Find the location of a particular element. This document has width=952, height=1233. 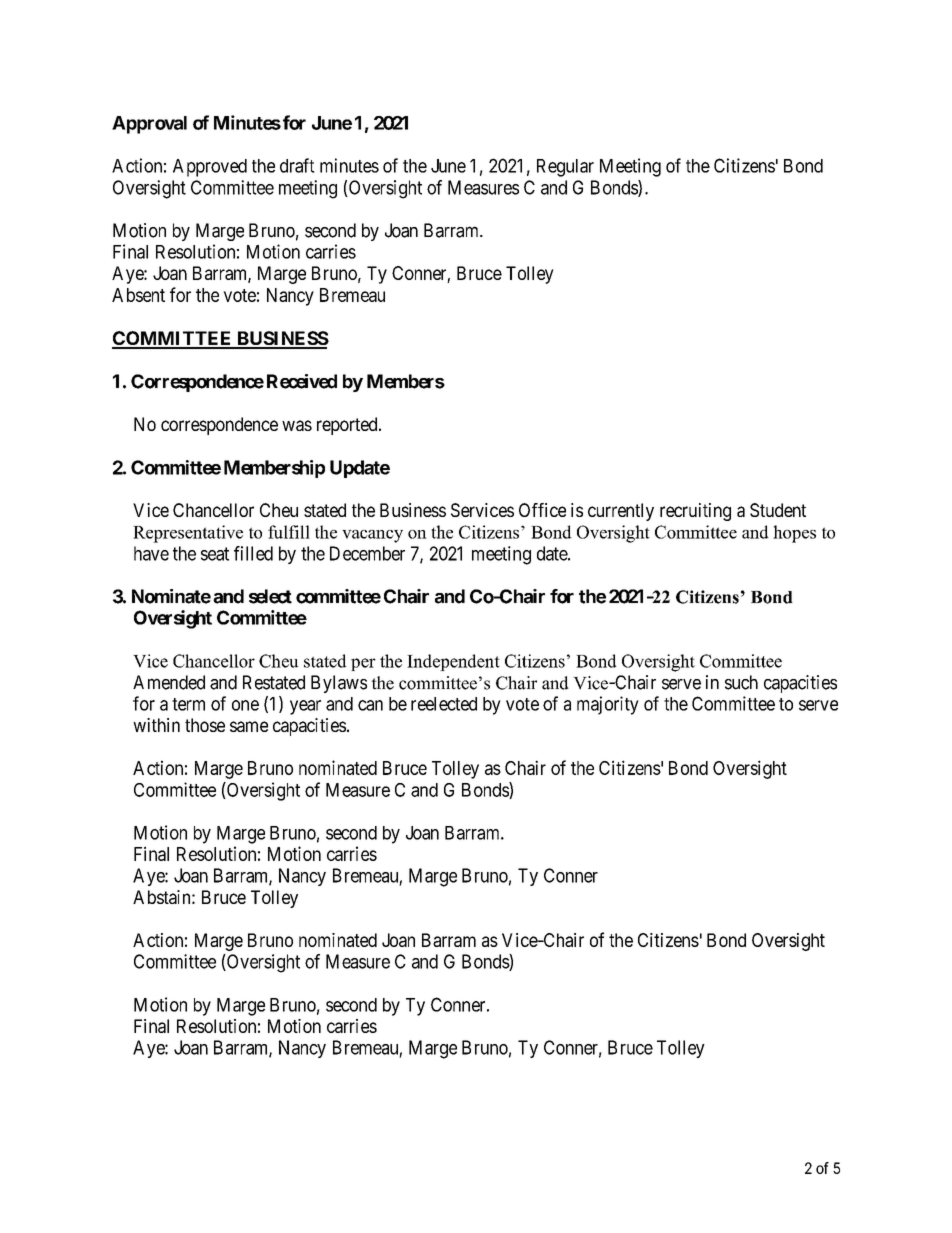

one is located at coordinates (245, 705).
